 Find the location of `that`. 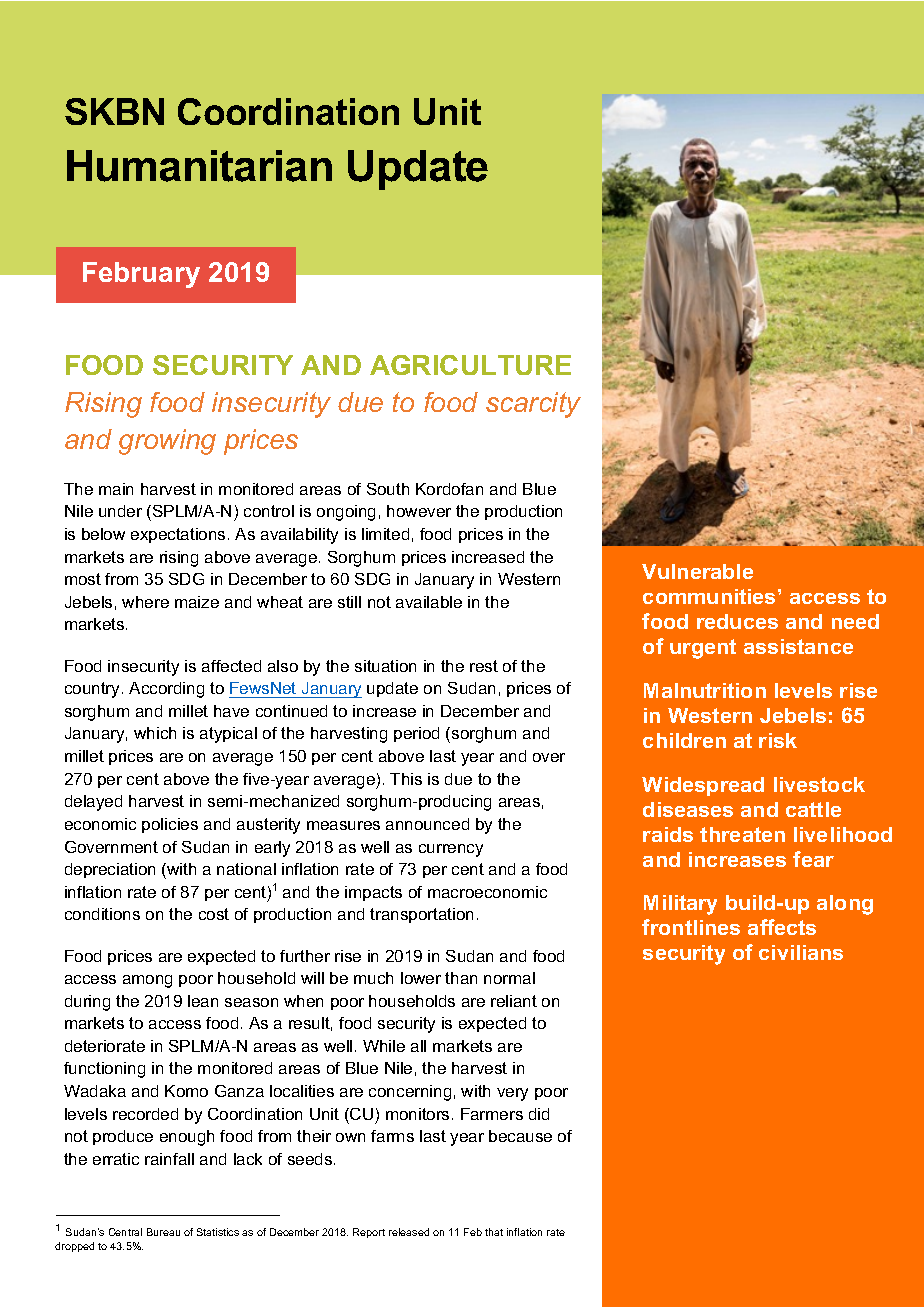

that is located at coordinates (494, 1232).
